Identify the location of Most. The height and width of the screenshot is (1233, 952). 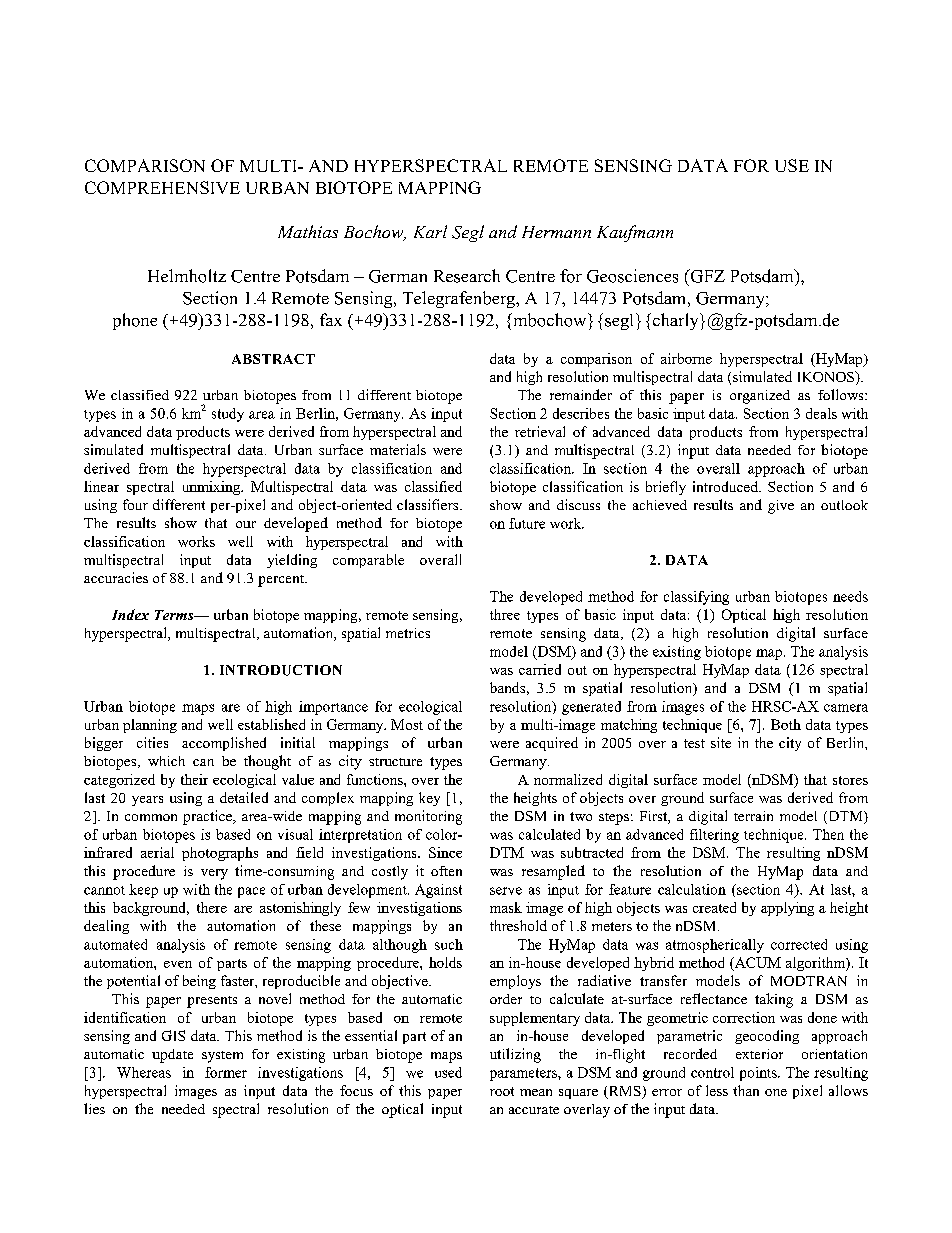
(407, 724).
